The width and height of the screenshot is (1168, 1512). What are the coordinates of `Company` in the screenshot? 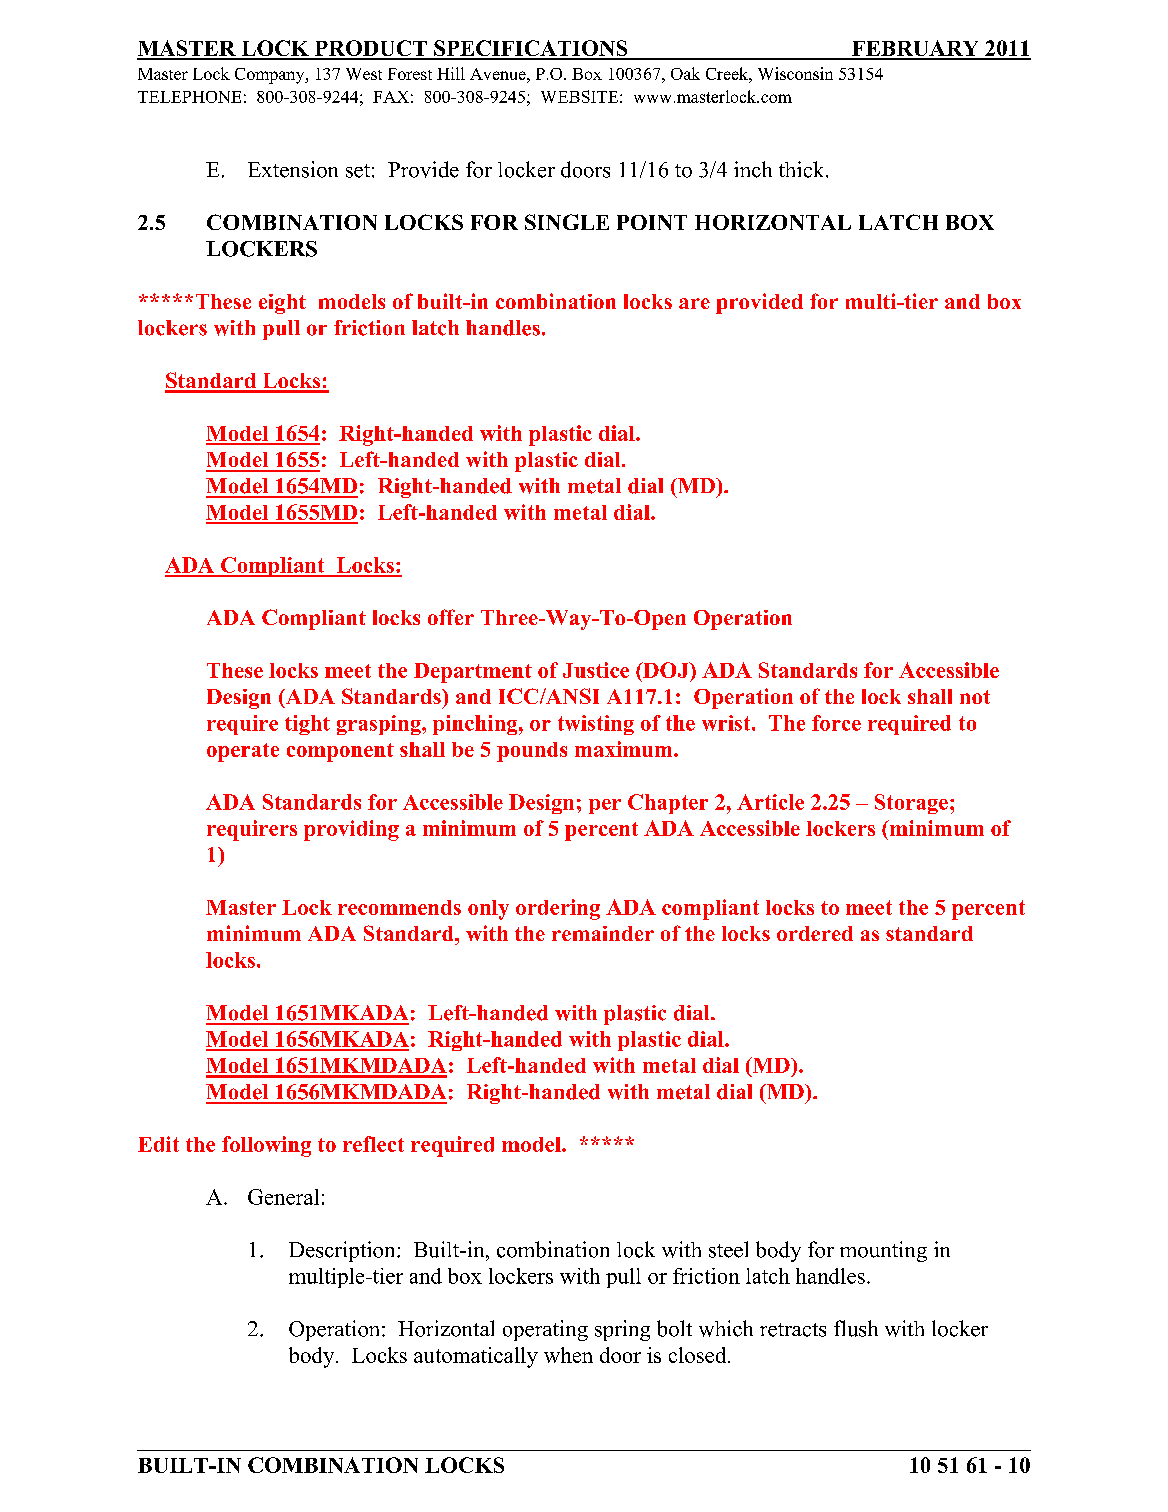 It's located at (271, 76).
